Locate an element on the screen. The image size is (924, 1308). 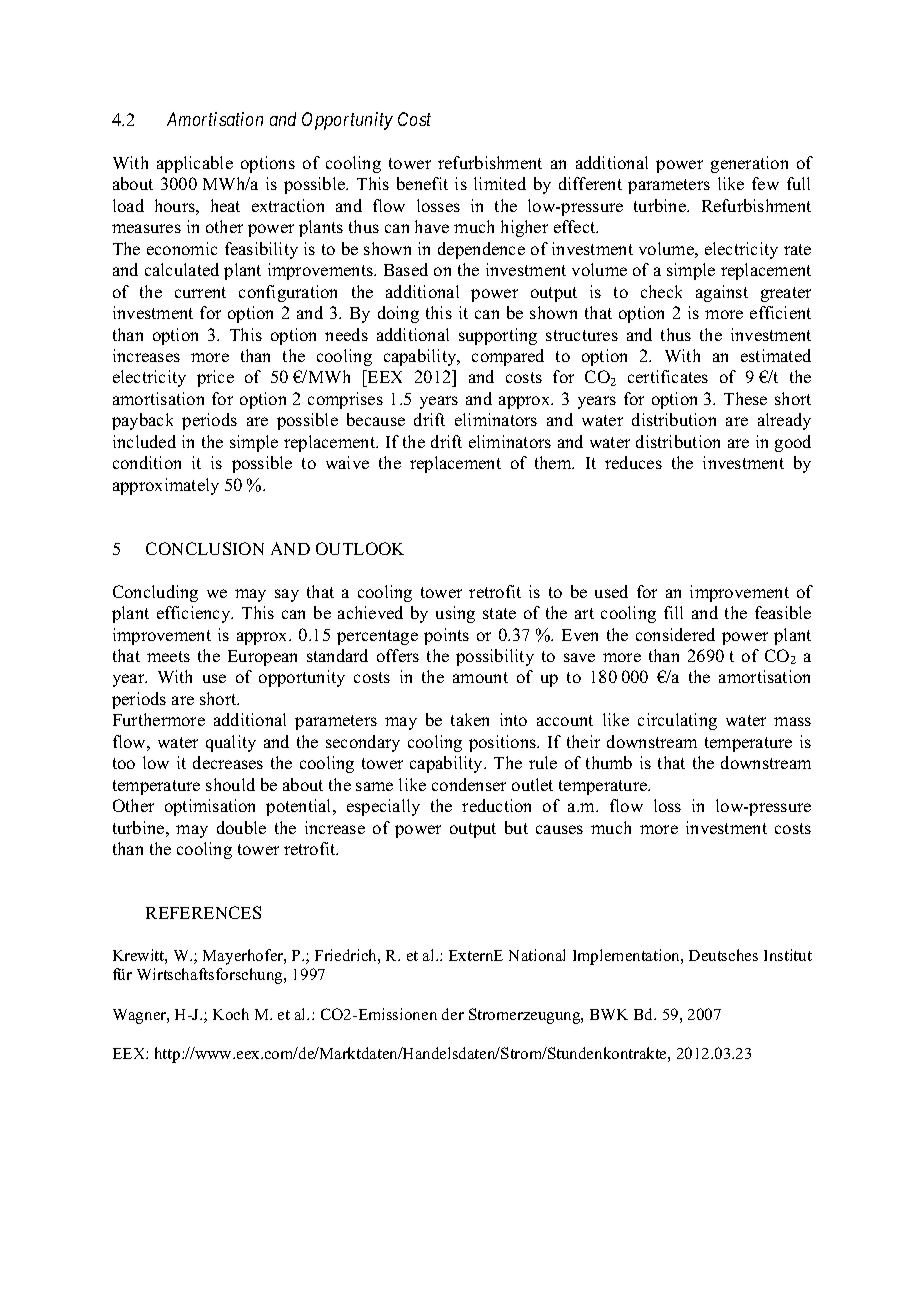
taken is located at coordinates (470, 719).
